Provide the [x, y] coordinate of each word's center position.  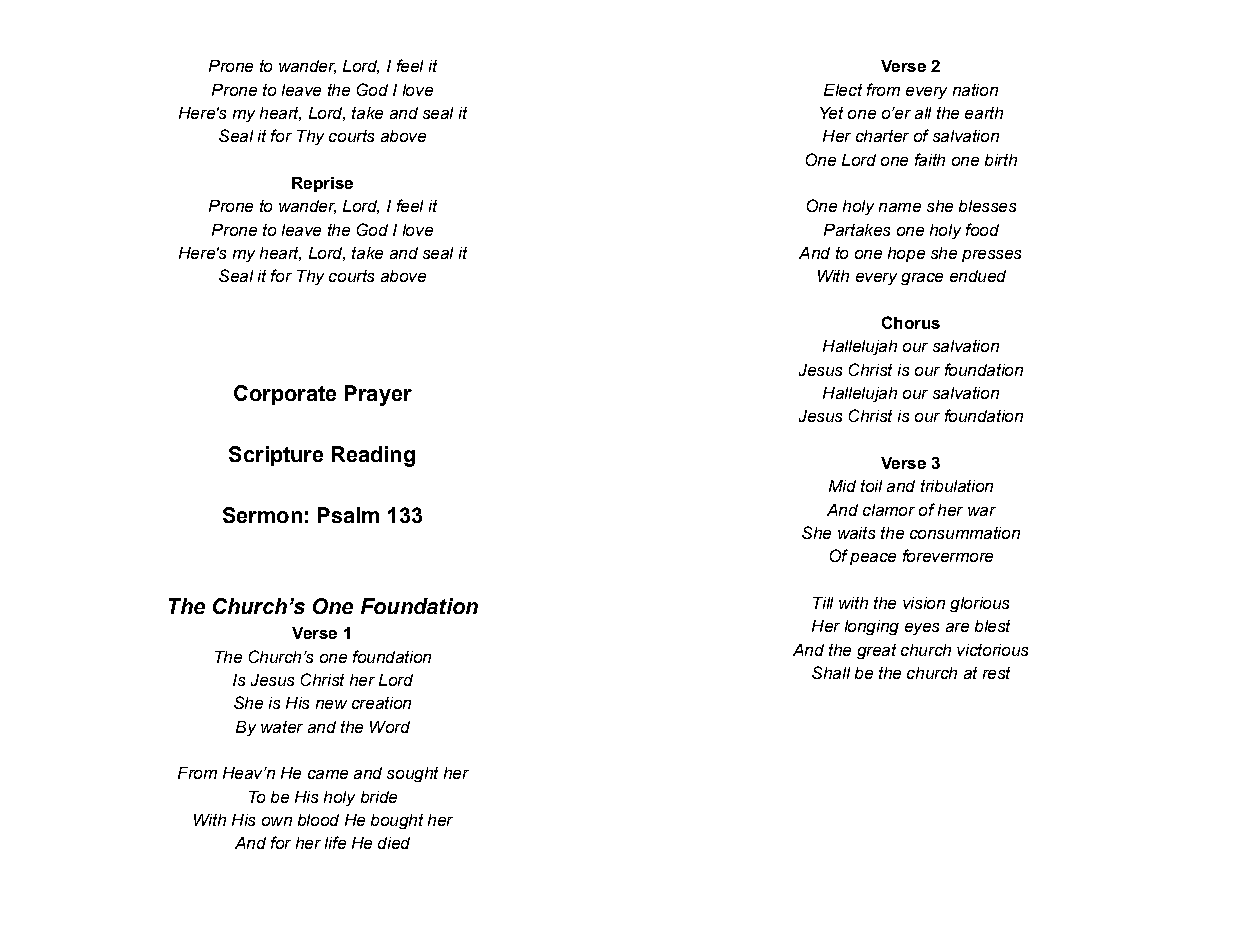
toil [871, 486]
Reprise [322, 184]
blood [318, 820]
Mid [842, 486]
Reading [373, 456]
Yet [831, 113]
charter [882, 136]
